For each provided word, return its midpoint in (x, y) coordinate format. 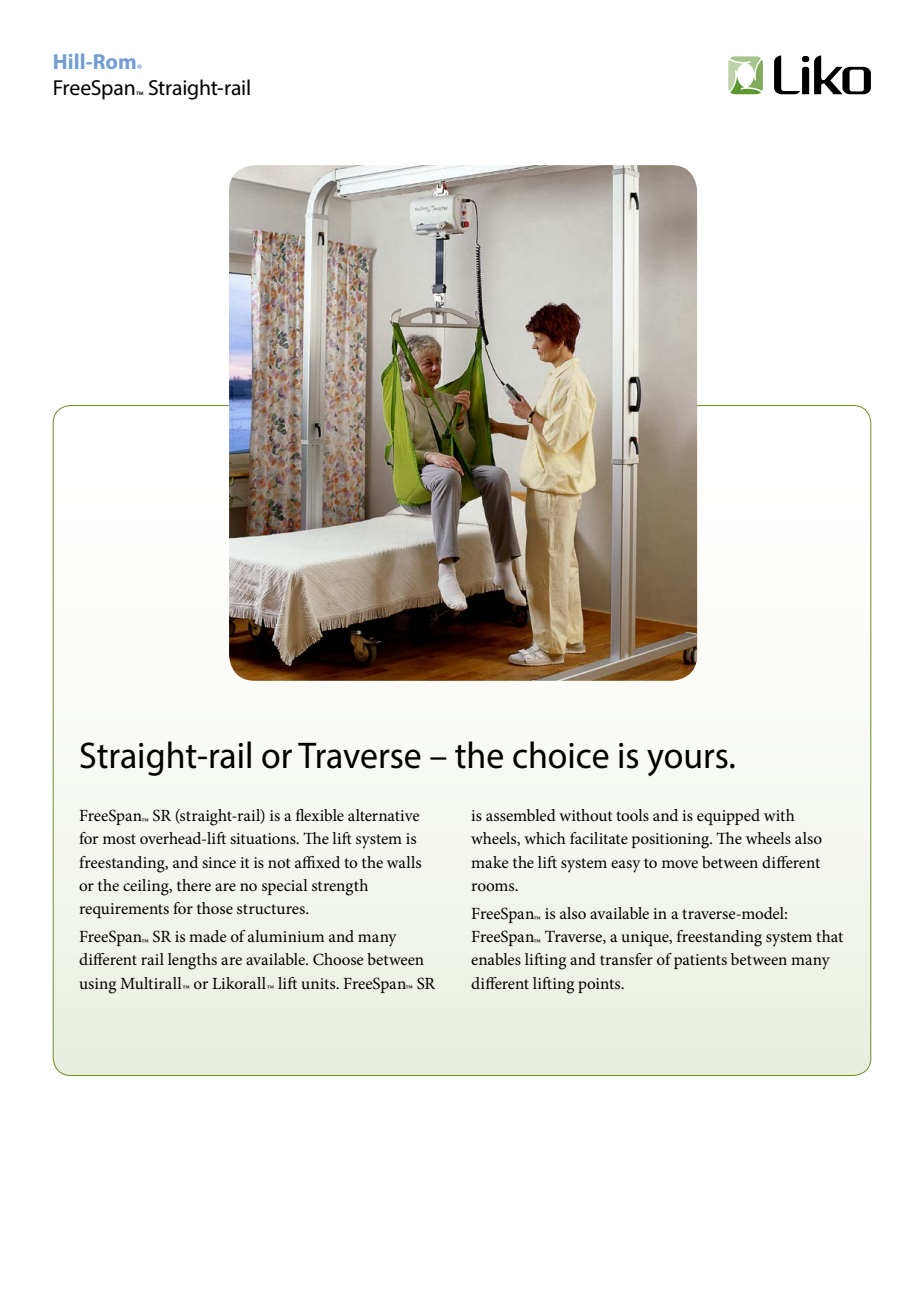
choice (561, 755)
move (680, 864)
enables (496, 959)
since (219, 862)
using (98, 986)
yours (687, 762)
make (490, 862)
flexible (320, 815)
